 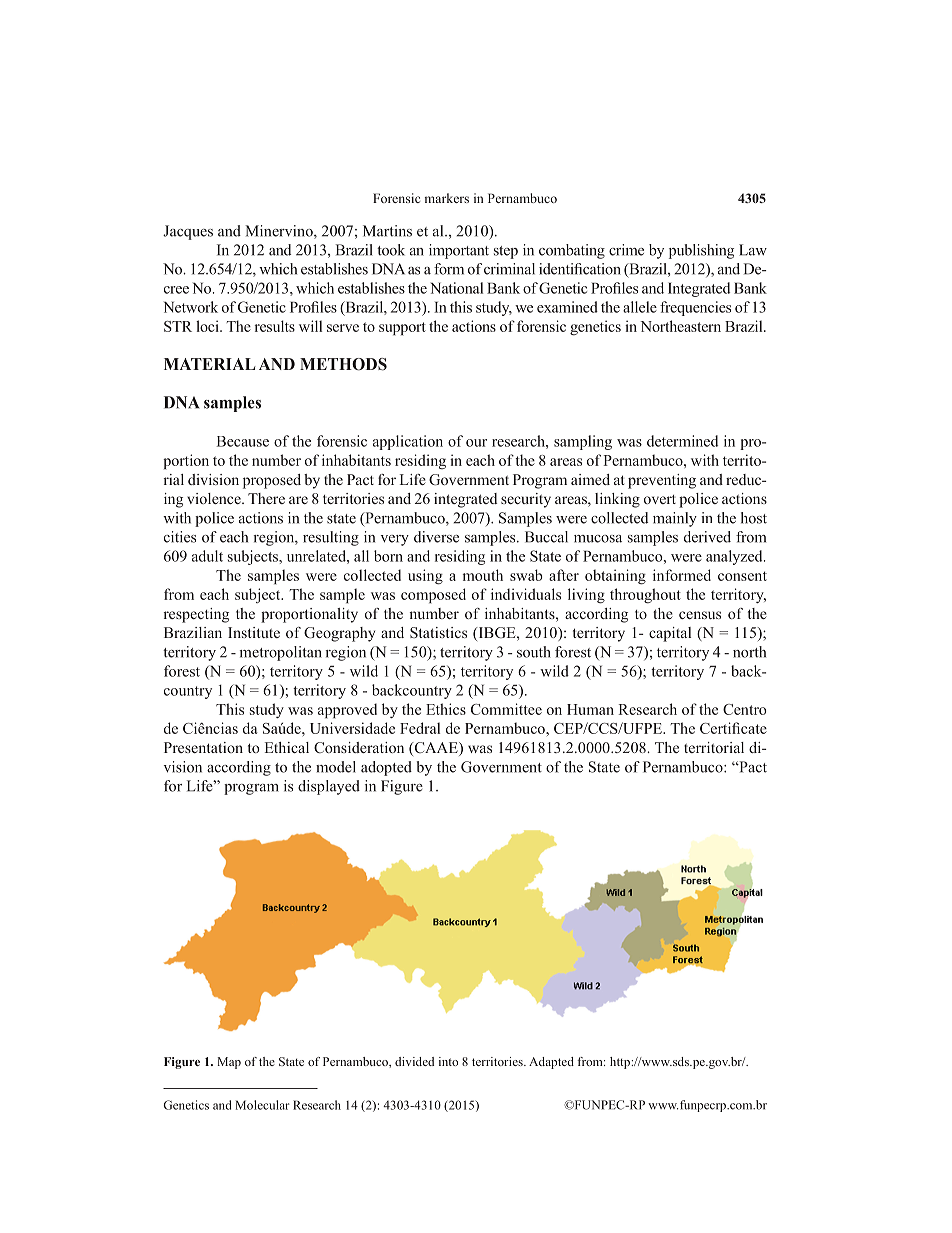 I want to click on publishing, so click(x=701, y=251).
